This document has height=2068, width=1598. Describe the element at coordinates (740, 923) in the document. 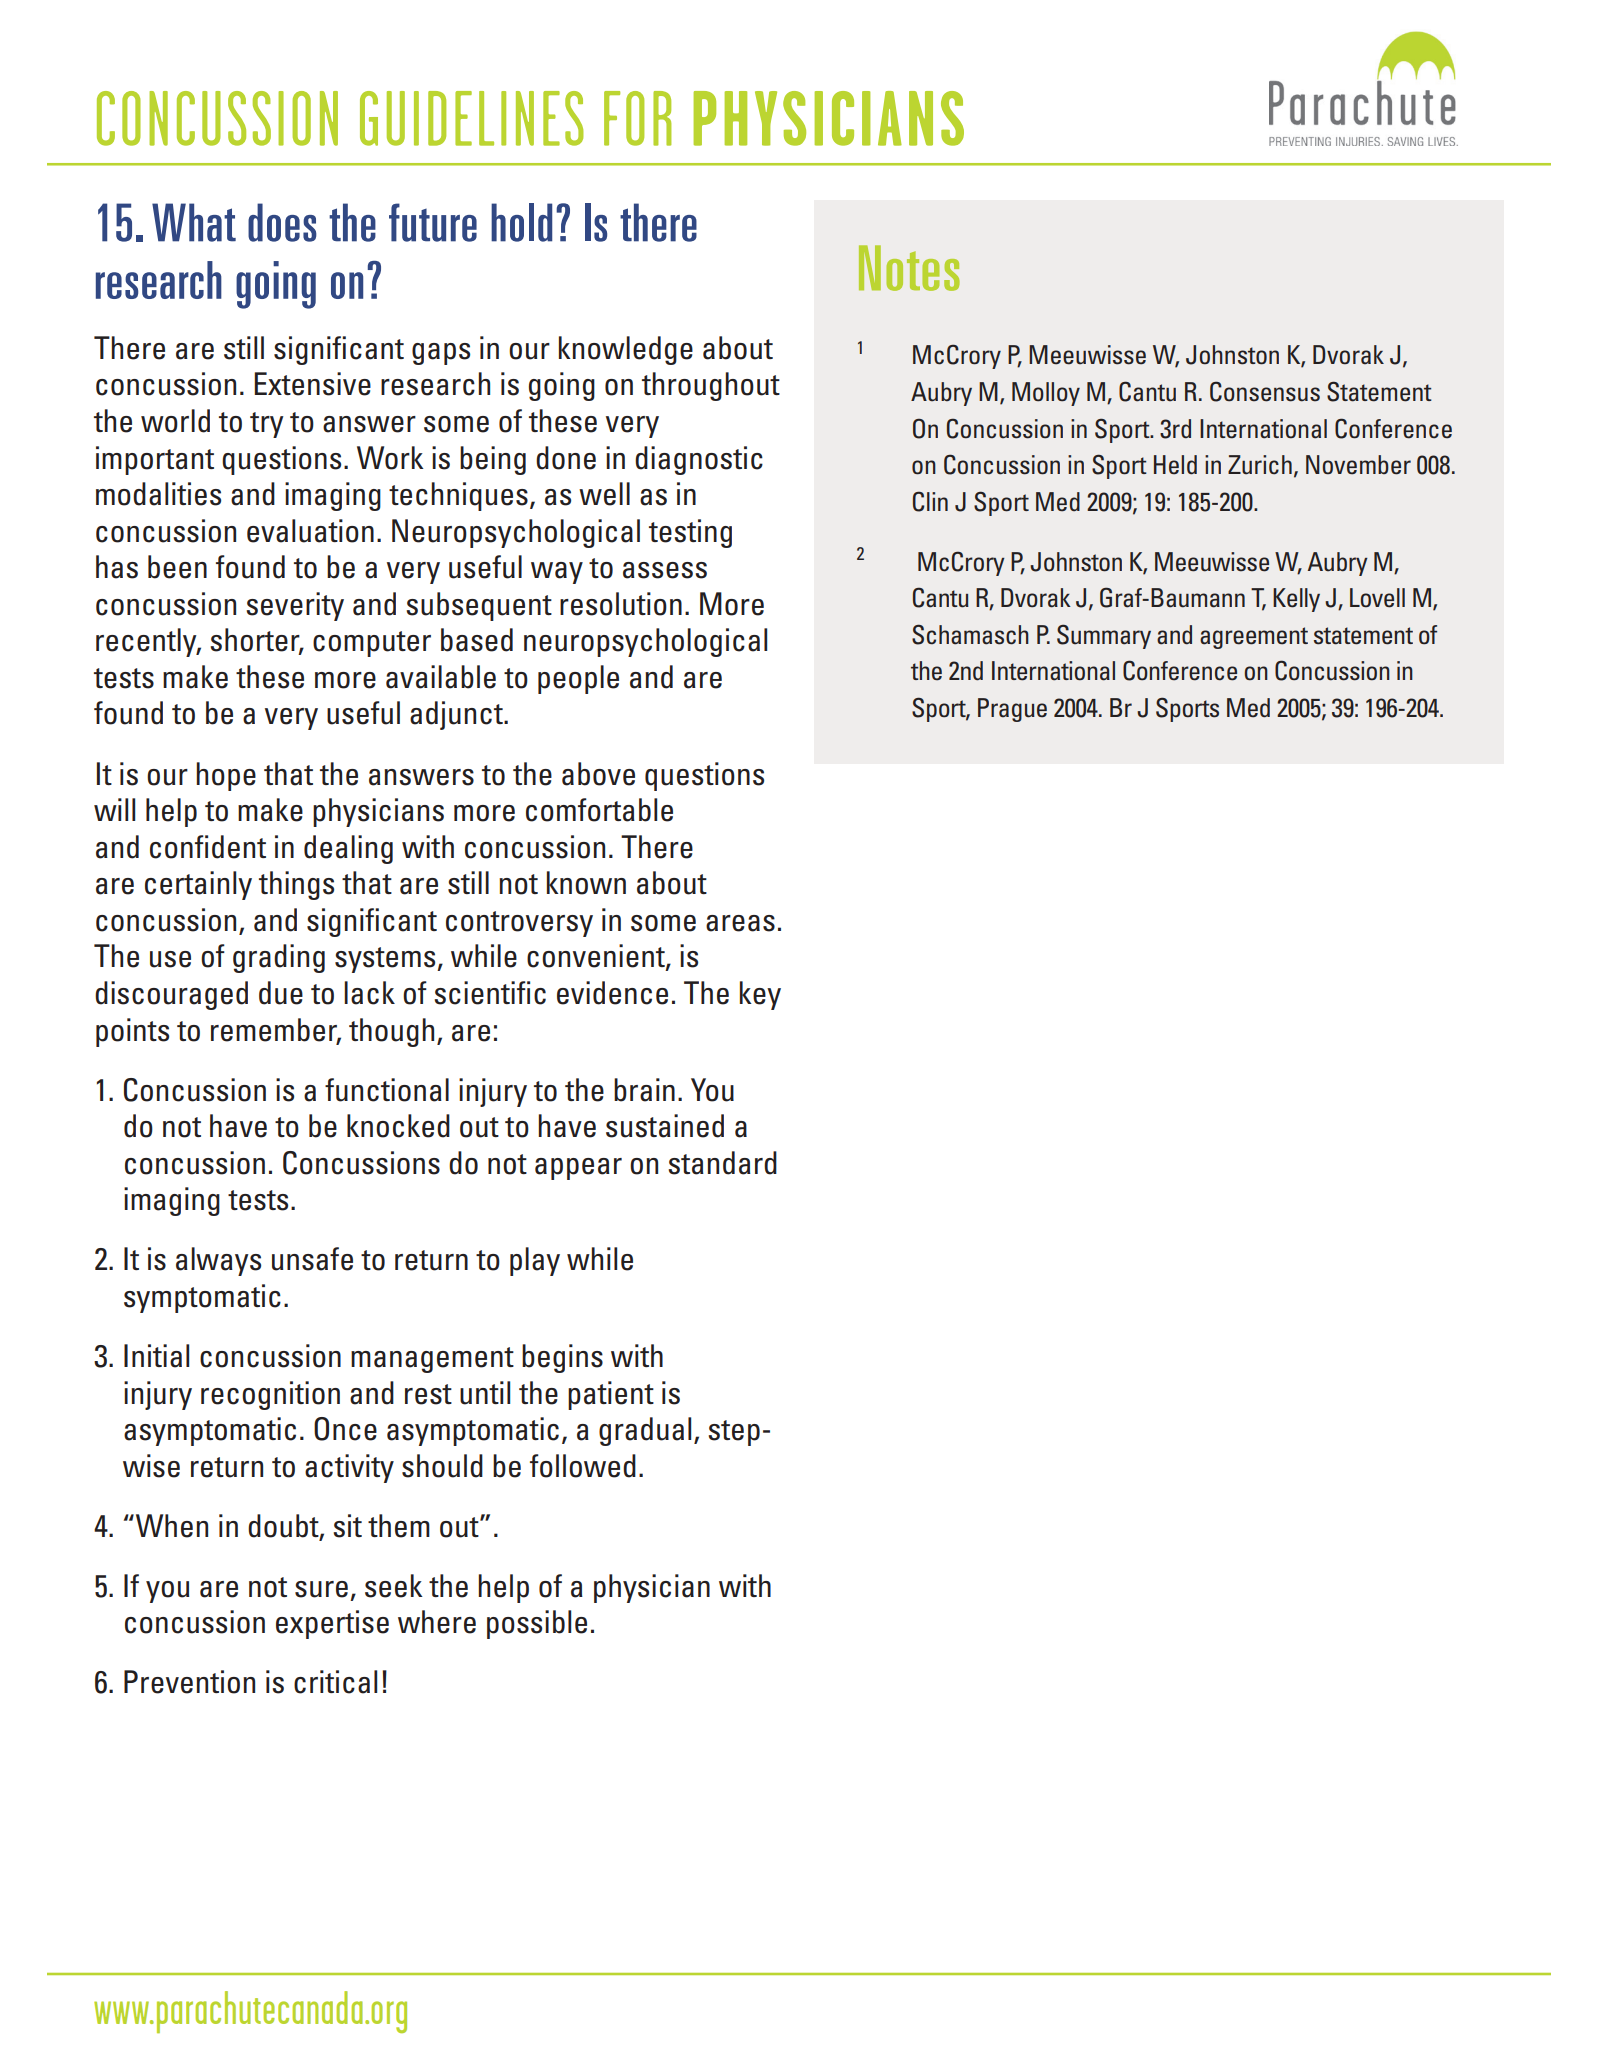

I see `areas` at that location.
